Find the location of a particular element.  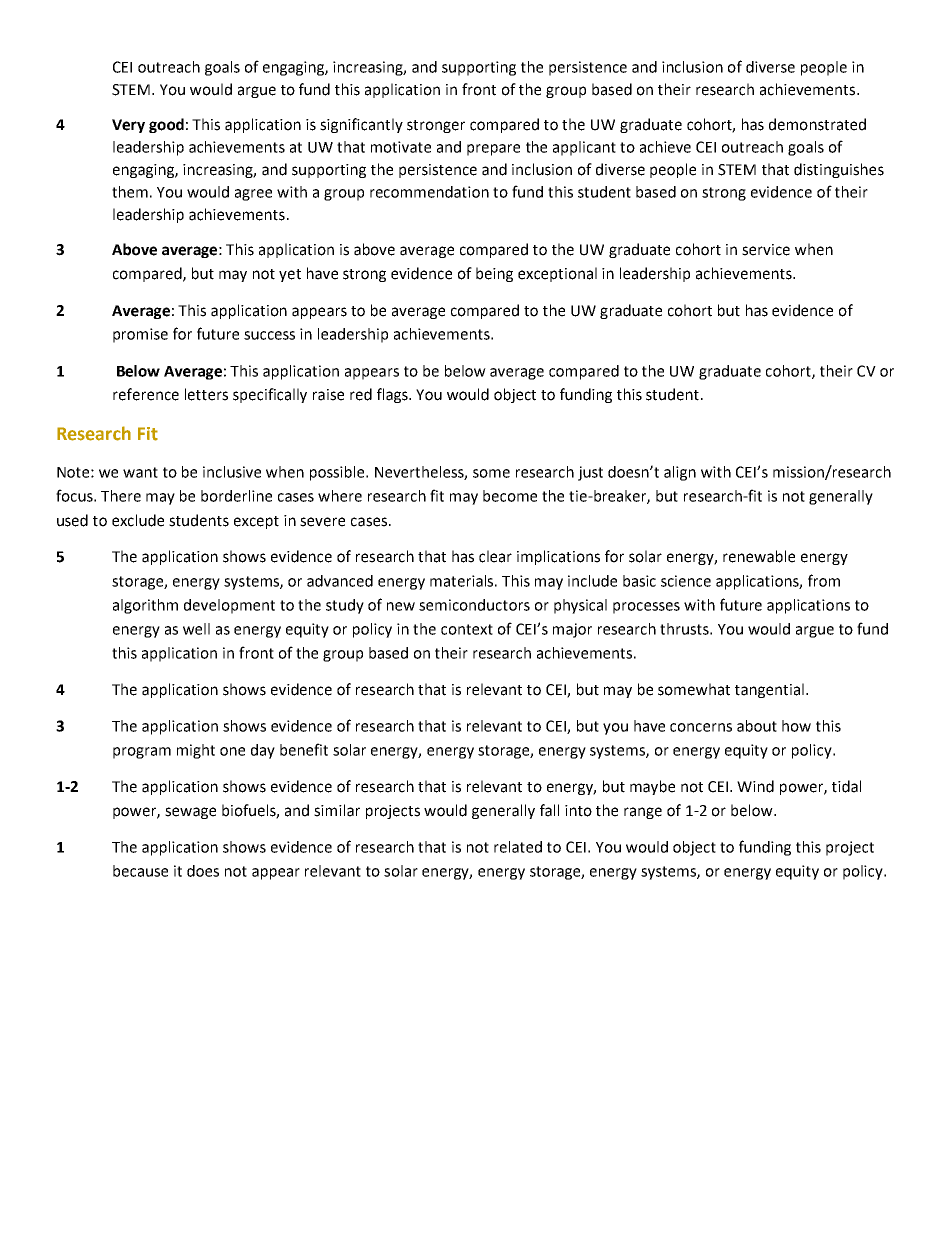

demonstrated is located at coordinates (817, 124).
